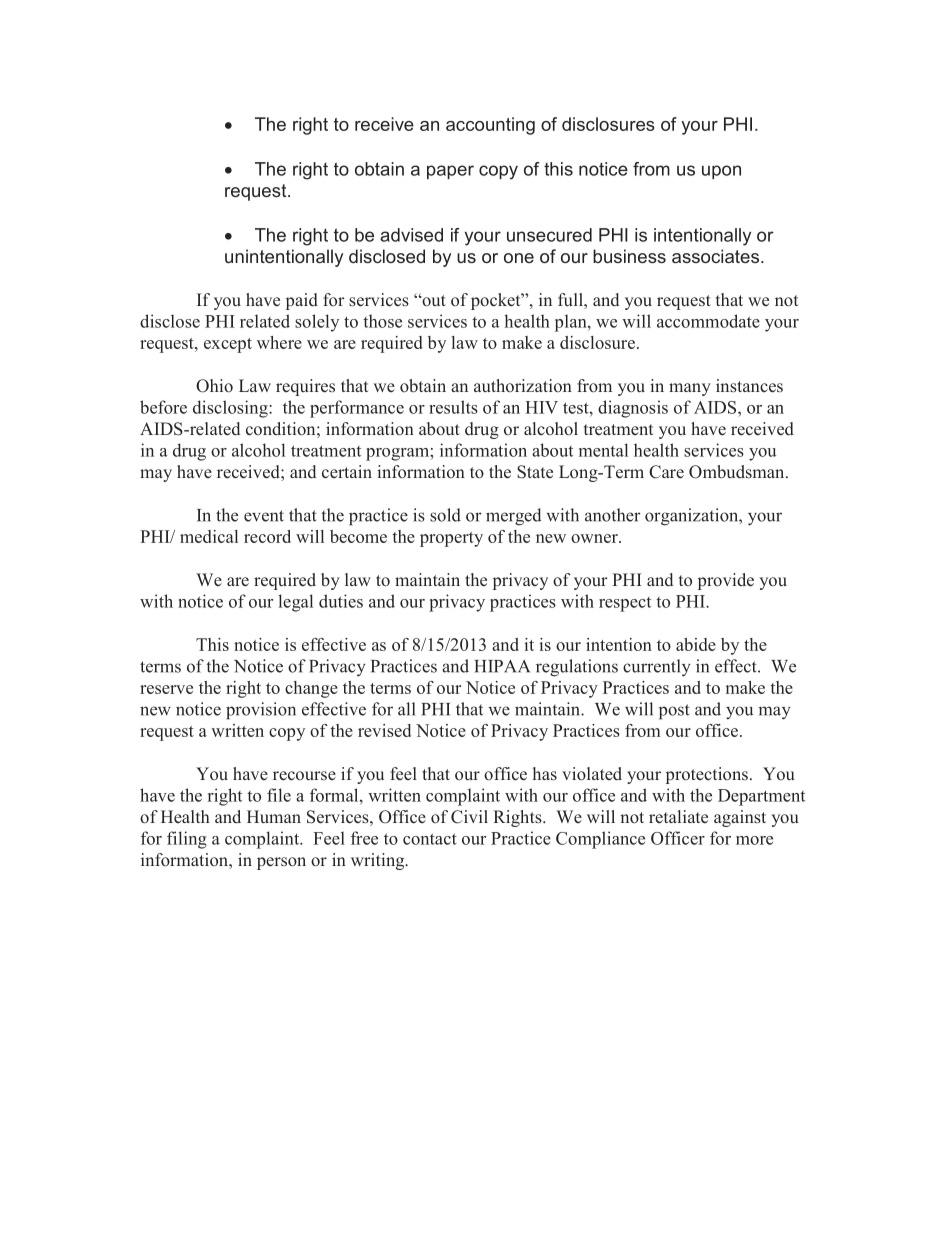 This screenshot has height=1233, width=952. What do you see at coordinates (696, 644) in the screenshot?
I see `abide` at bounding box center [696, 644].
